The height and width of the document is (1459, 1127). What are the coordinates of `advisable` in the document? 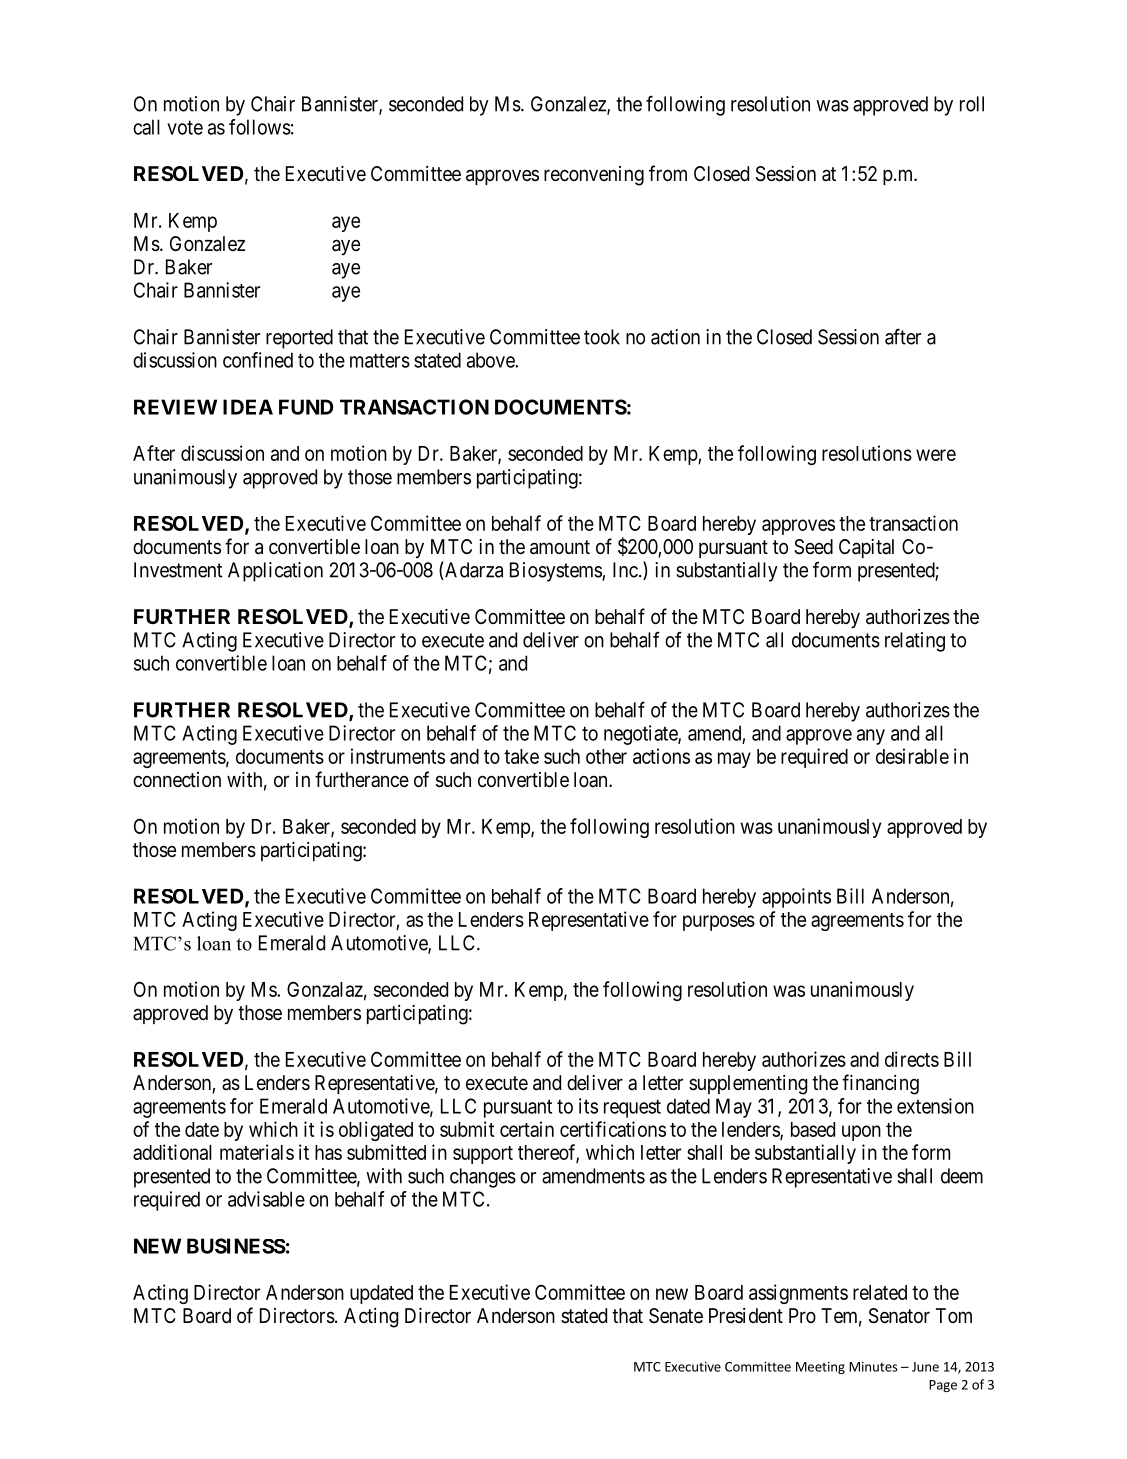 It's located at (266, 1199).
